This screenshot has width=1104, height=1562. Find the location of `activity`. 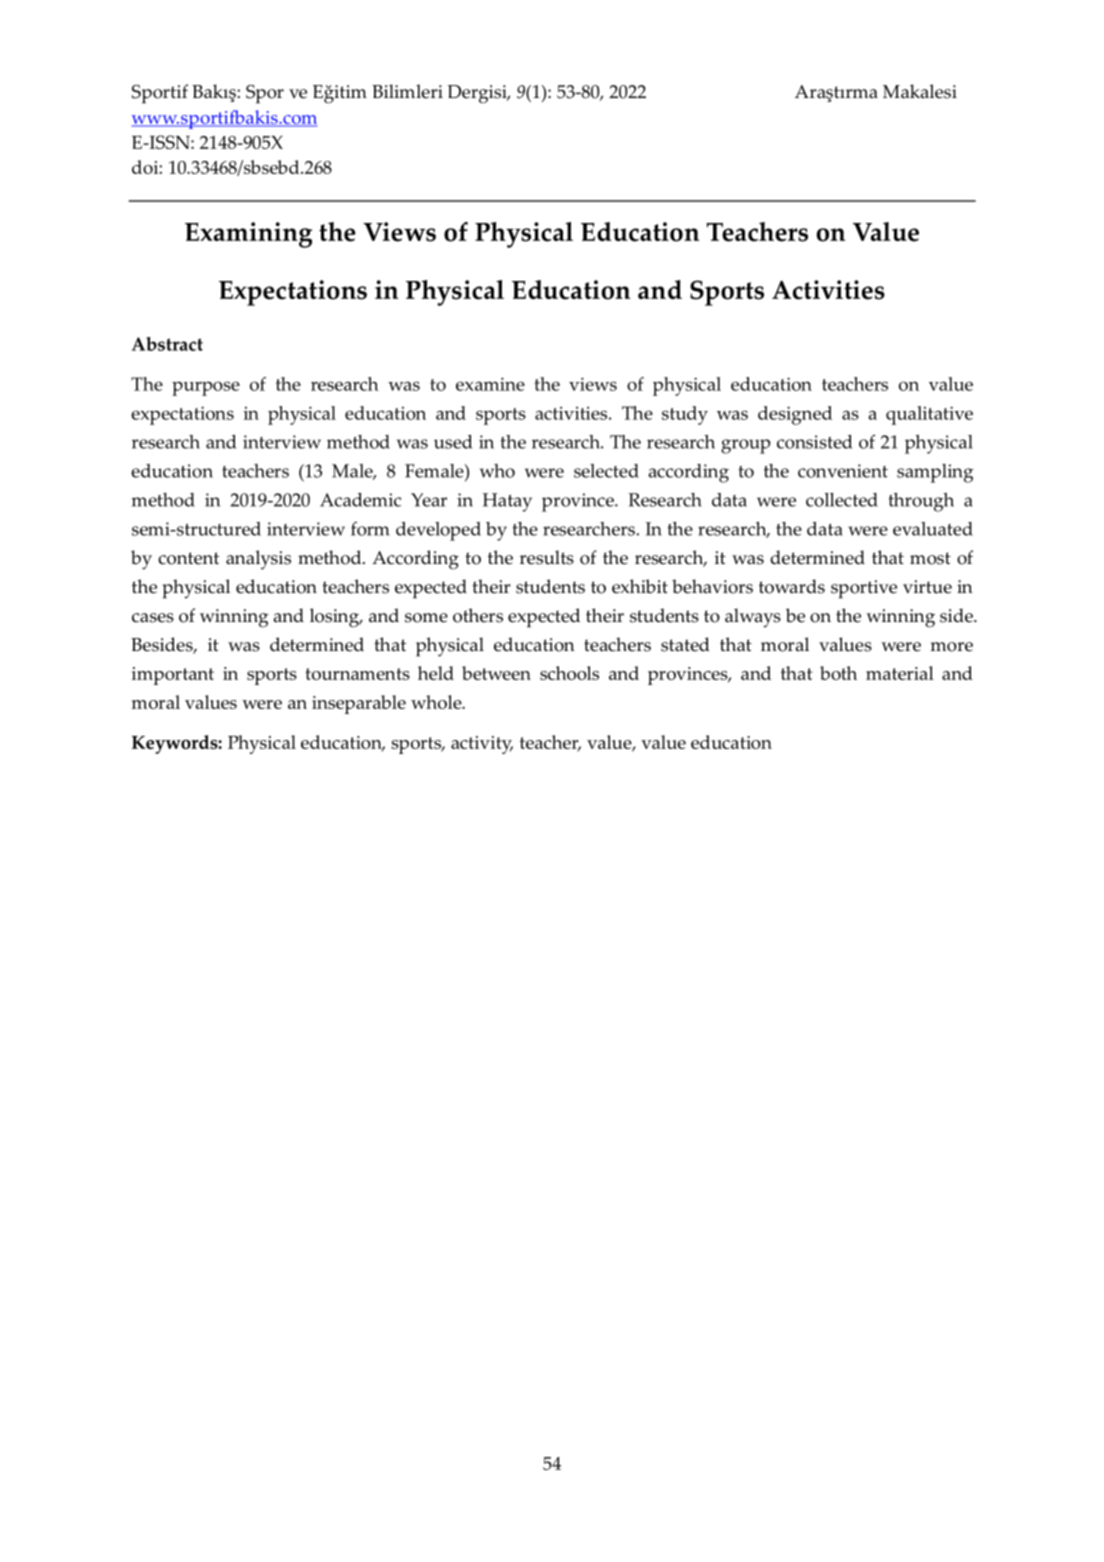

activity is located at coordinates (482, 745).
